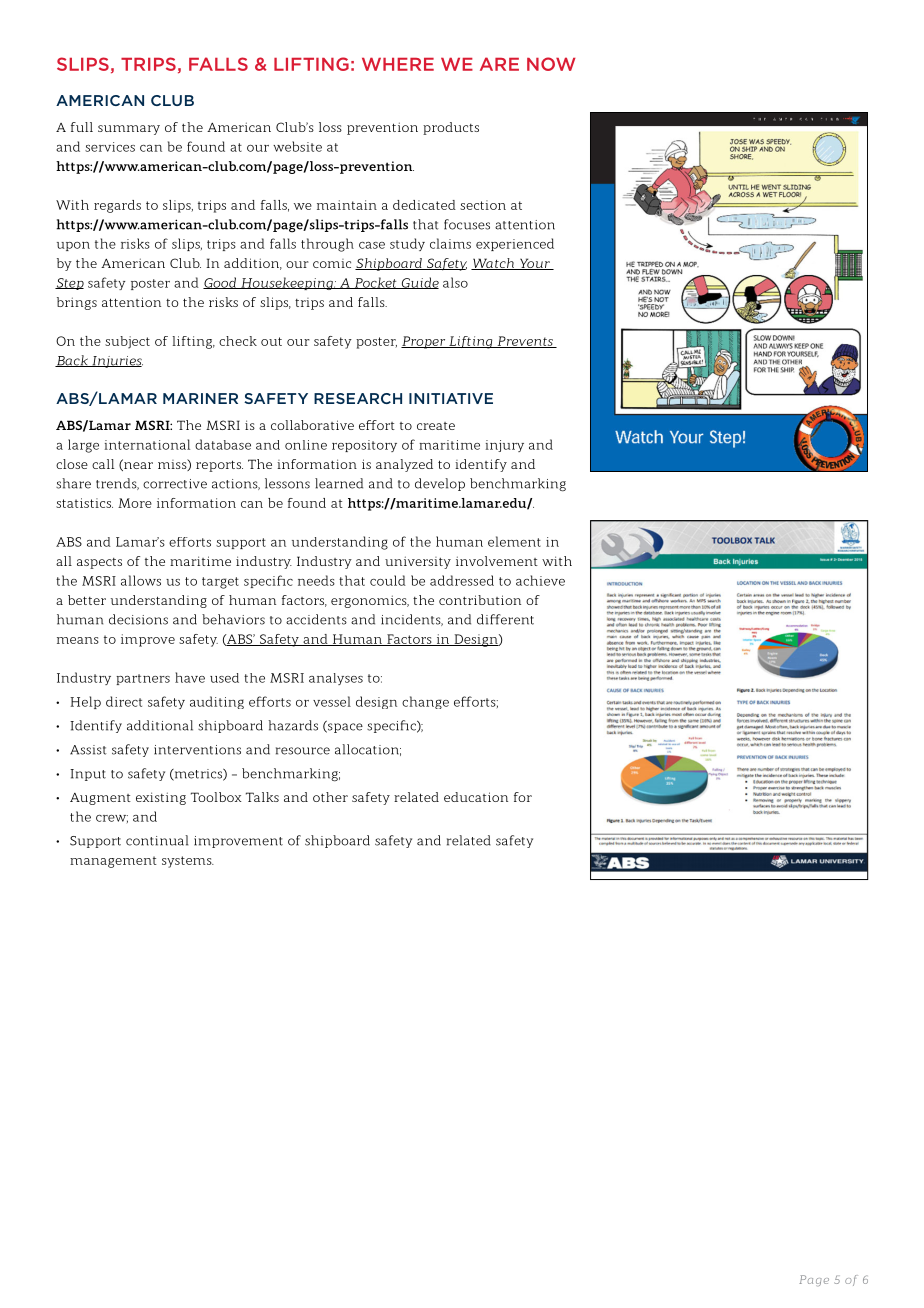 Image resolution: width=924 pixels, height=1308 pixels. Describe the element at coordinates (480, 600) in the document. I see `contribution` at that location.
